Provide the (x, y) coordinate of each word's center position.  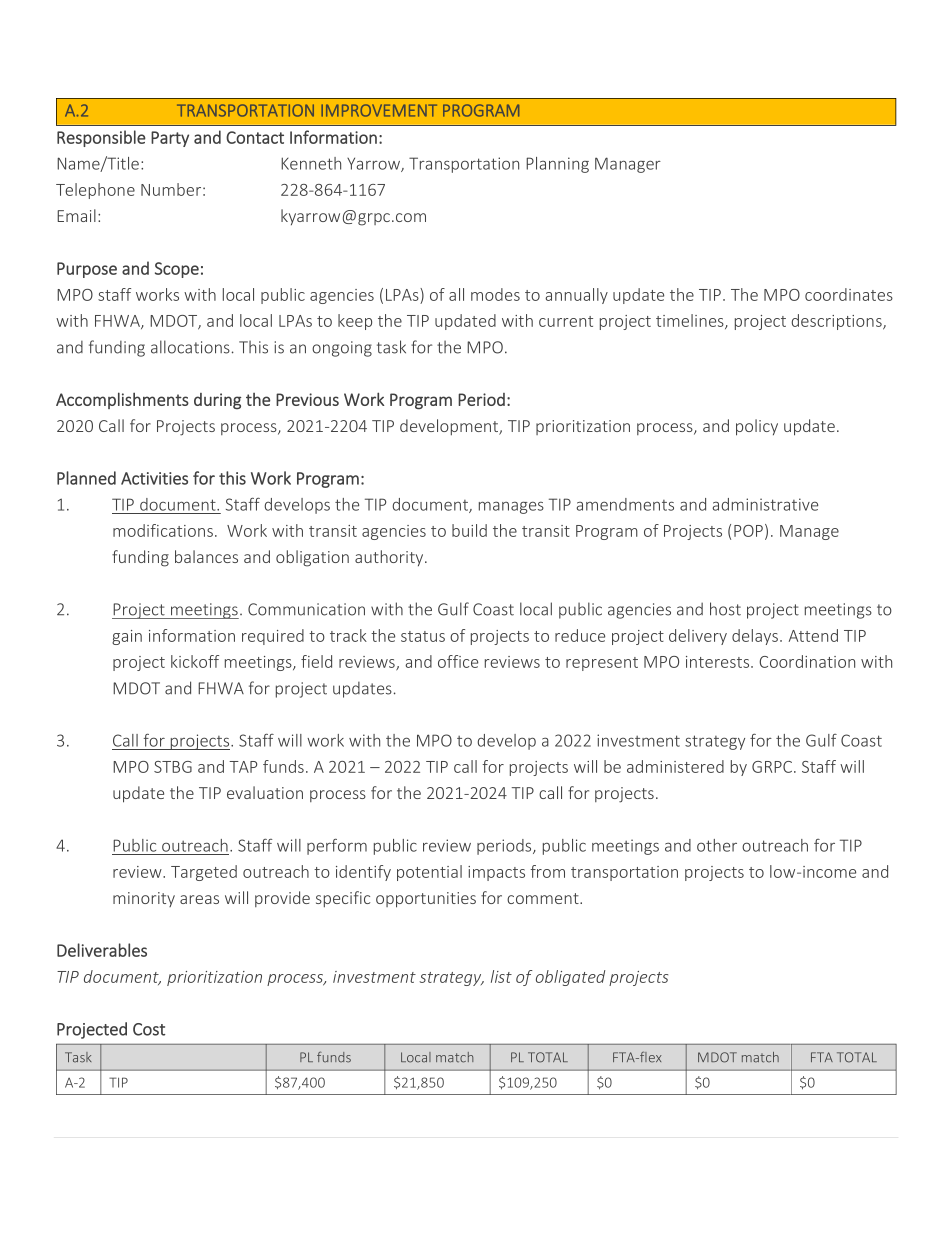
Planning (557, 165)
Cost (149, 1029)
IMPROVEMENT (379, 110)
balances (206, 556)
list (501, 976)
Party (170, 139)
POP (748, 531)
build (469, 530)
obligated (570, 978)
